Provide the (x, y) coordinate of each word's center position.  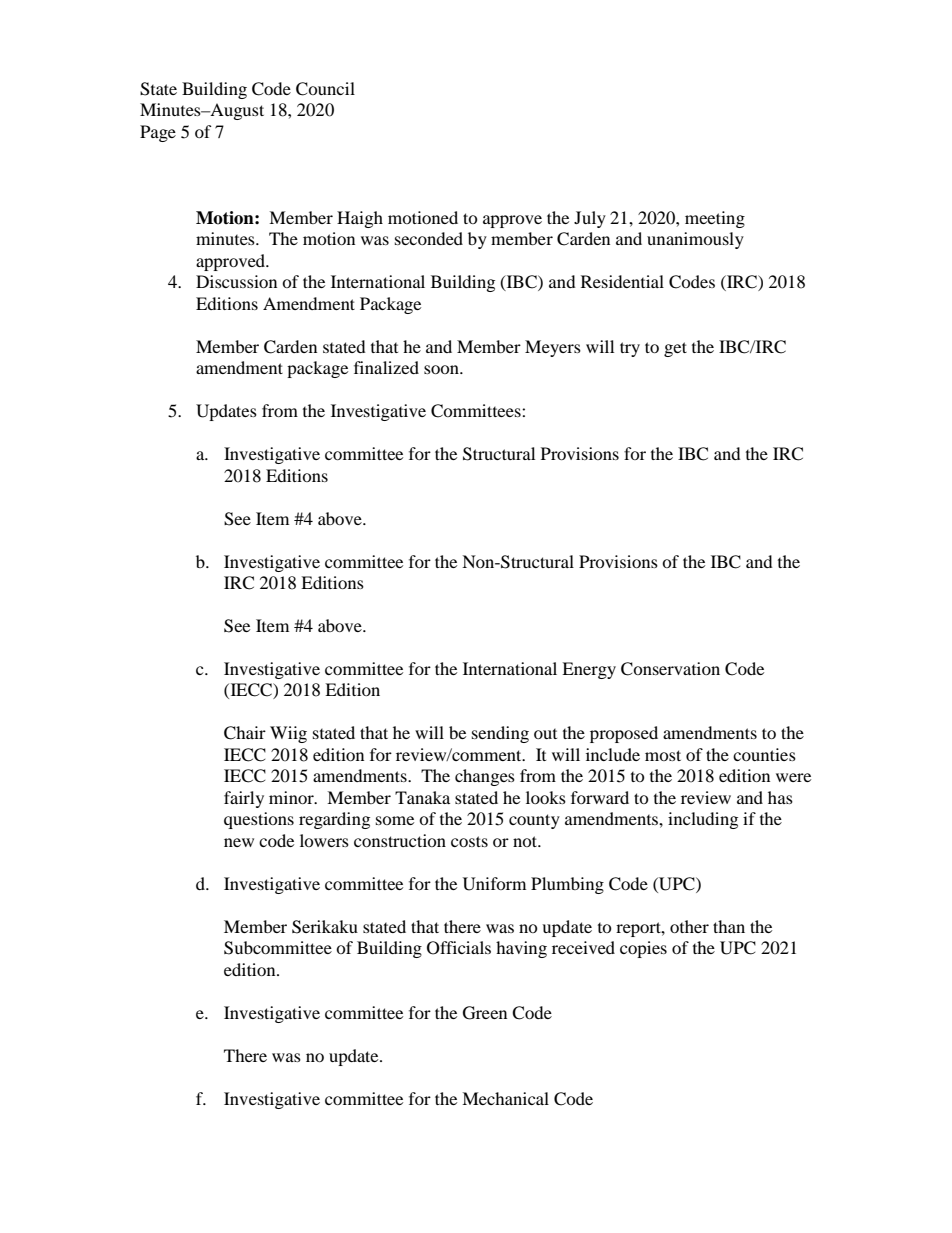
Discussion (236, 281)
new (239, 842)
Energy (589, 670)
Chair (245, 733)
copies (643, 949)
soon (442, 369)
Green (485, 1013)
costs (469, 841)
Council (325, 89)
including (703, 820)
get (675, 349)
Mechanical (505, 1098)
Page (158, 133)
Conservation (670, 669)
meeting (715, 219)
